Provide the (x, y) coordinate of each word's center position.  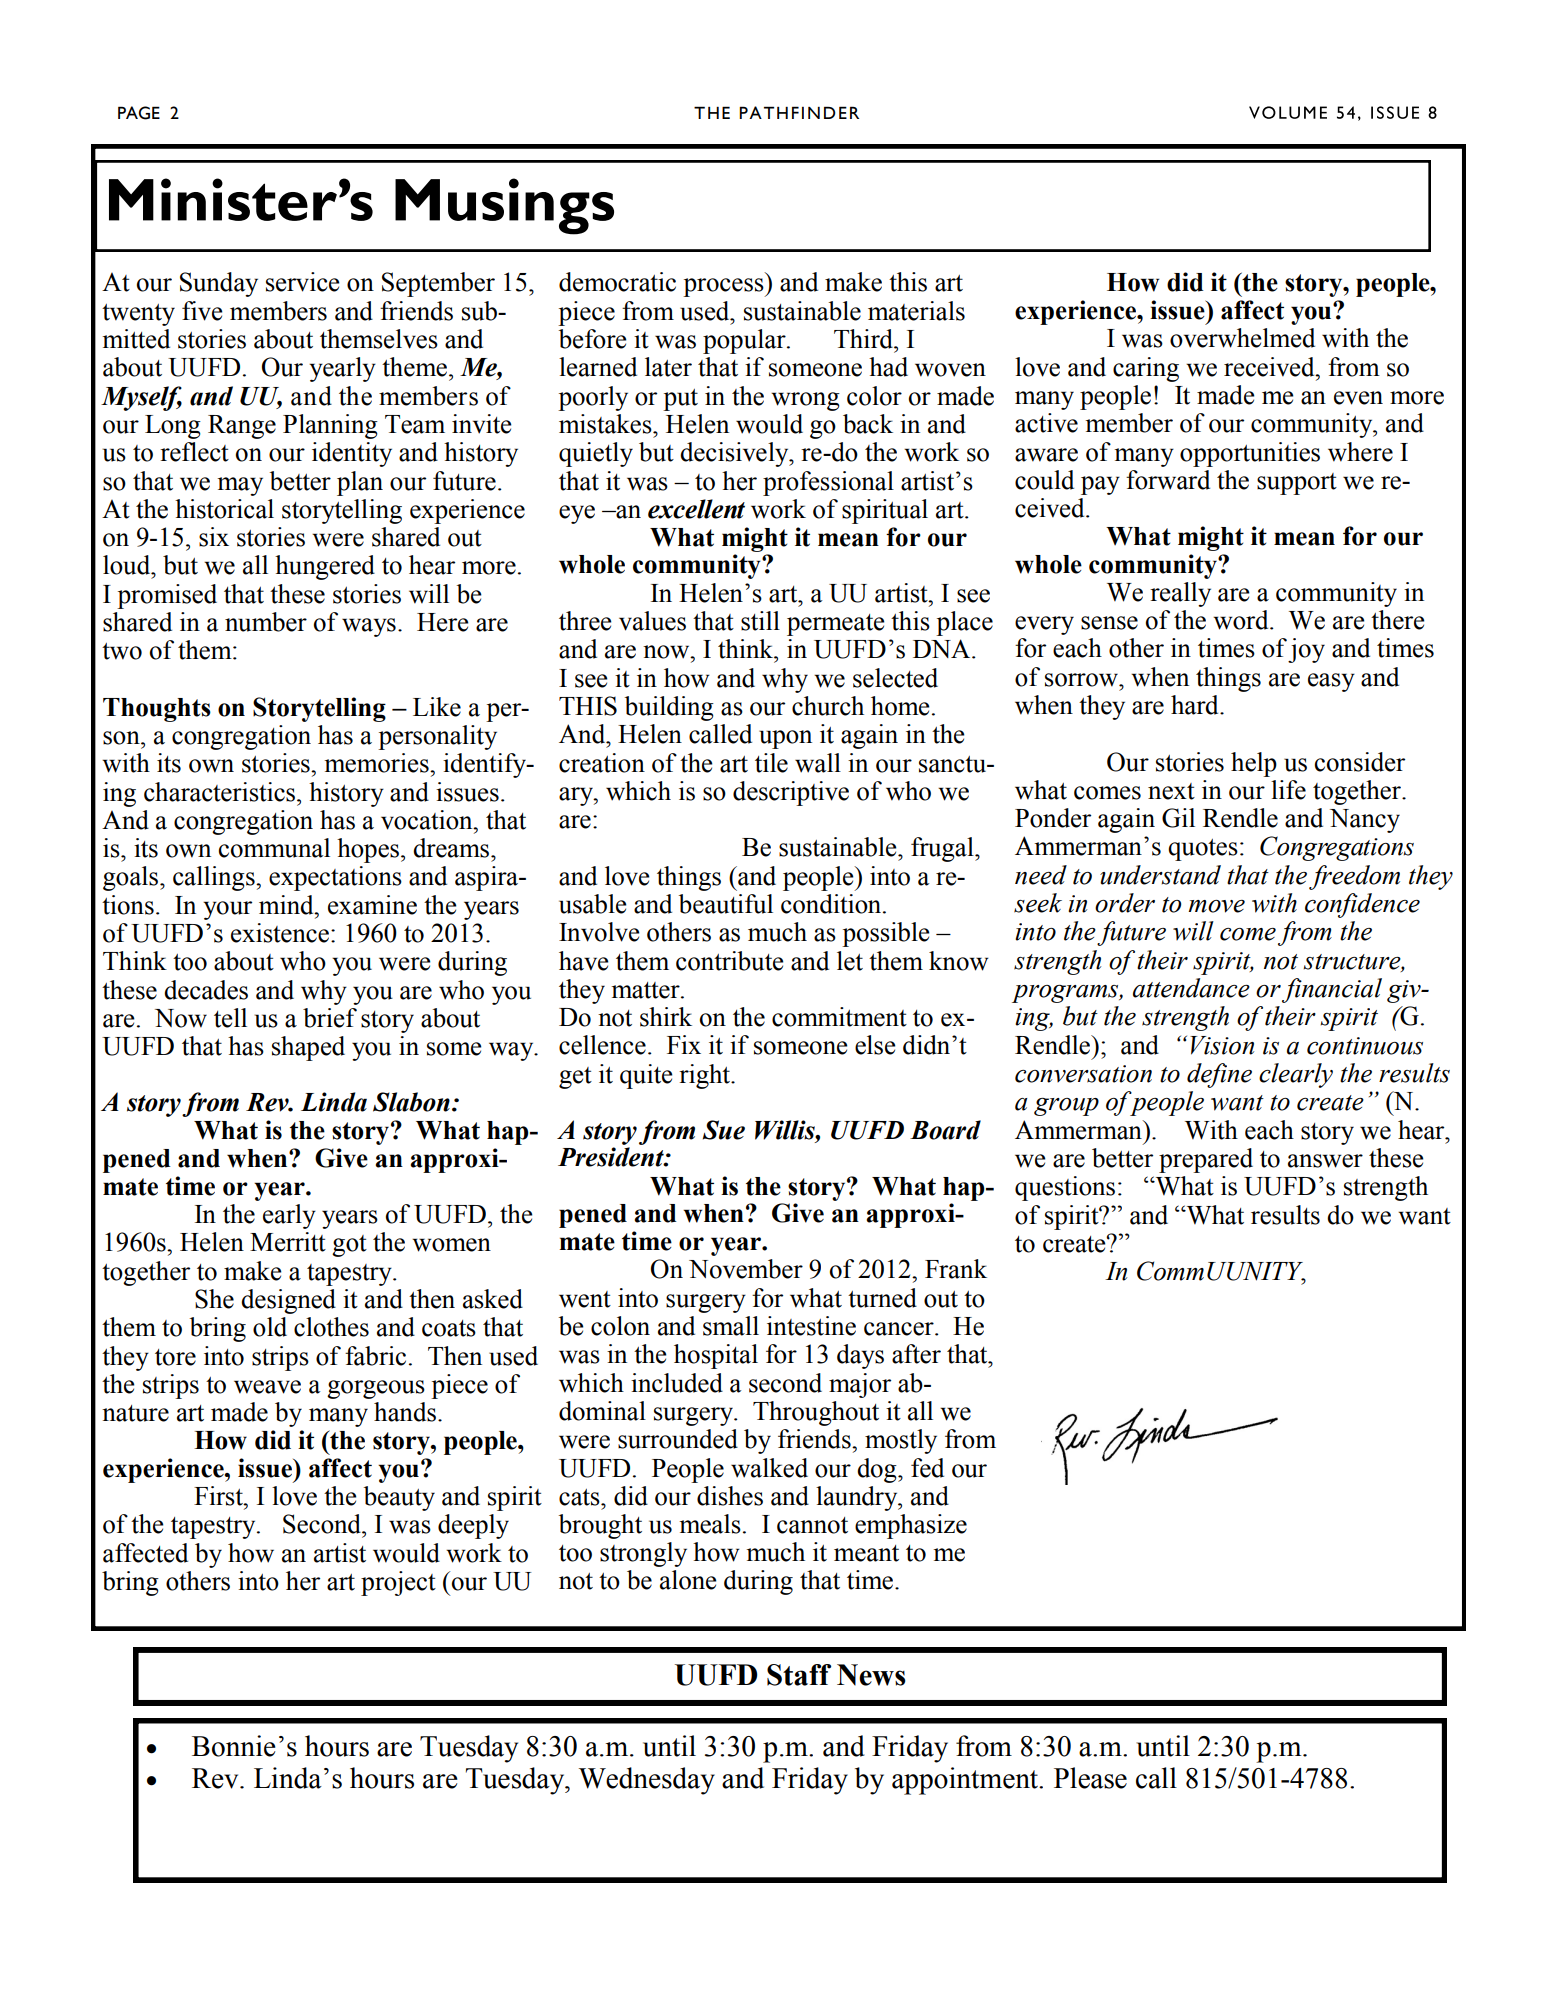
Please (1090, 1778)
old (270, 1327)
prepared (1206, 1160)
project (398, 1583)
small (731, 1326)
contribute (729, 961)
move (1216, 906)
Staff (799, 1675)
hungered (325, 567)
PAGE (139, 113)
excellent (696, 509)
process (724, 287)
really (1180, 594)
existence (280, 933)
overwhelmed (1242, 338)
